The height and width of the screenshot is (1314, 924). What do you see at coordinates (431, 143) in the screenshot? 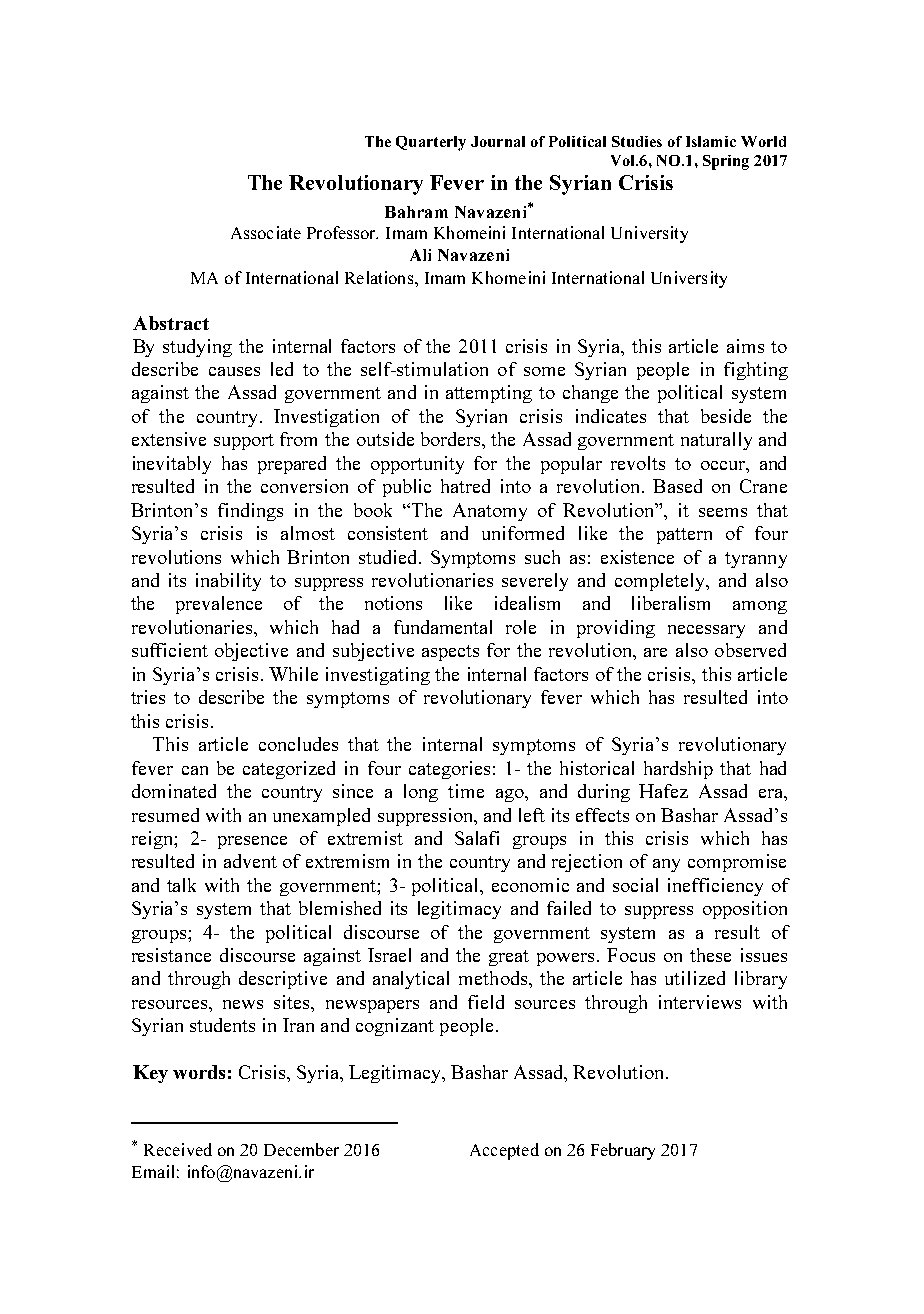
I see `Quarterly` at bounding box center [431, 143].
